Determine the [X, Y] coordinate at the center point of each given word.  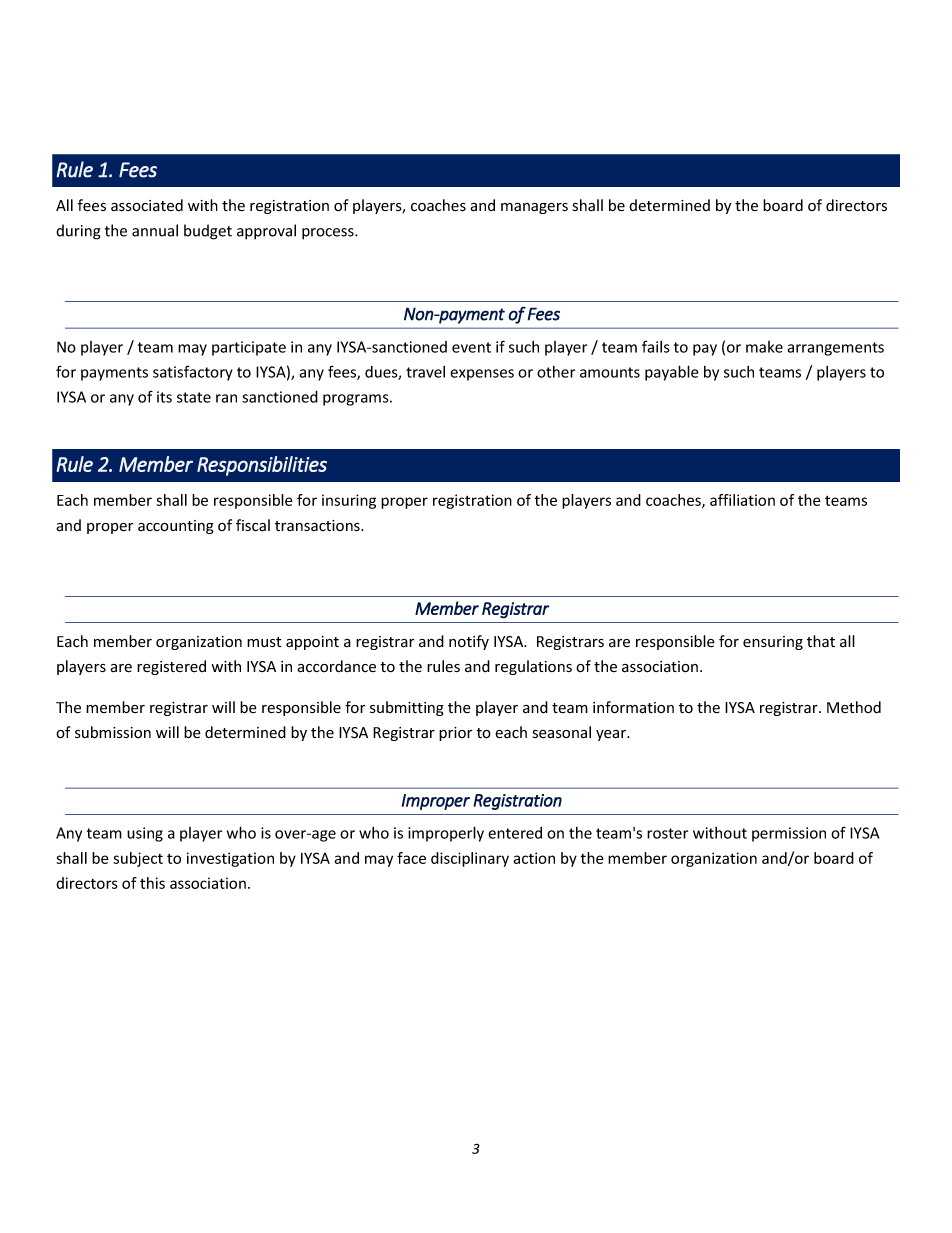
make [764, 347]
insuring [349, 501]
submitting [407, 708]
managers [534, 208]
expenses [482, 375]
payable [672, 373]
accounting [176, 527]
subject [138, 859]
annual [155, 230]
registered [171, 667]
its [164, 397]
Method [854, 707]
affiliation [742, 500]
